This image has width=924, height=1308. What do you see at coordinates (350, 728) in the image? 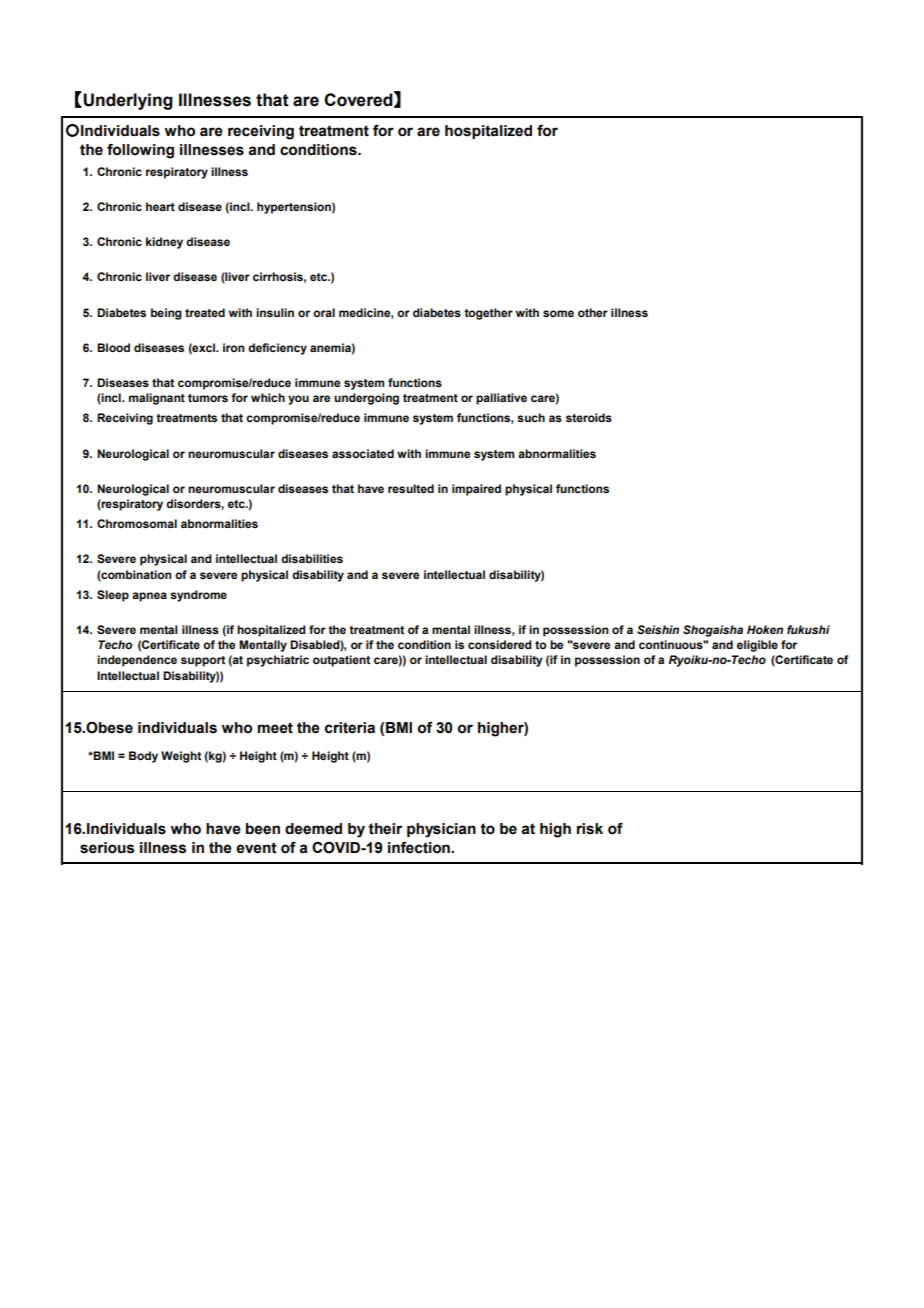
I see `criteria` at bounding box center [350, 728].
